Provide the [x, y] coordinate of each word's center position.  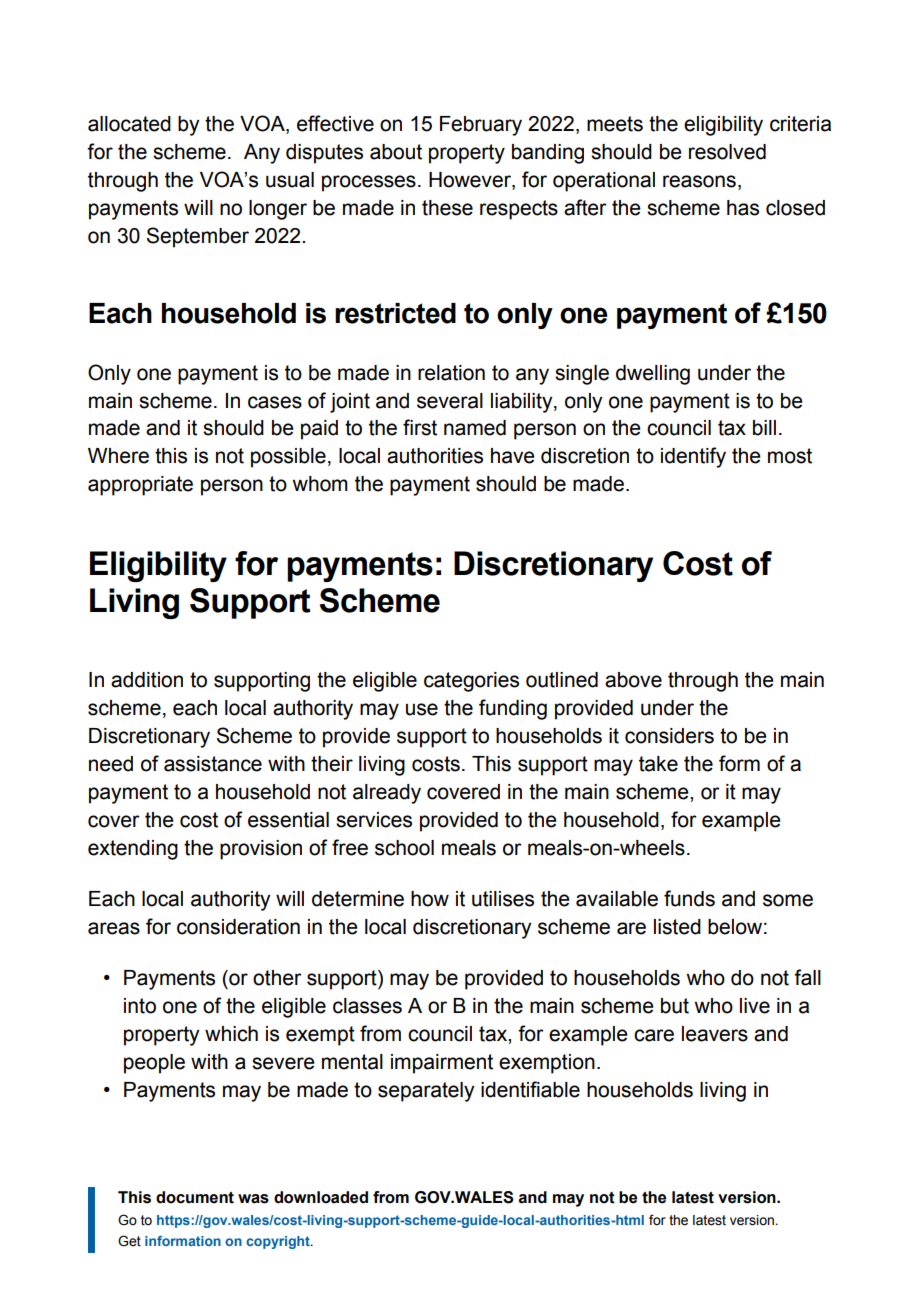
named [475, 428]
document [195, 1197]
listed [677, 927]
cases [275, 402]
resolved [727, 152]
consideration [238, 927]
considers [669, 736]
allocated [129, 124]
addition [147, 680]
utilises [503, 899]
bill [764, 428]
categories [471, 682]
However [471, 181]
